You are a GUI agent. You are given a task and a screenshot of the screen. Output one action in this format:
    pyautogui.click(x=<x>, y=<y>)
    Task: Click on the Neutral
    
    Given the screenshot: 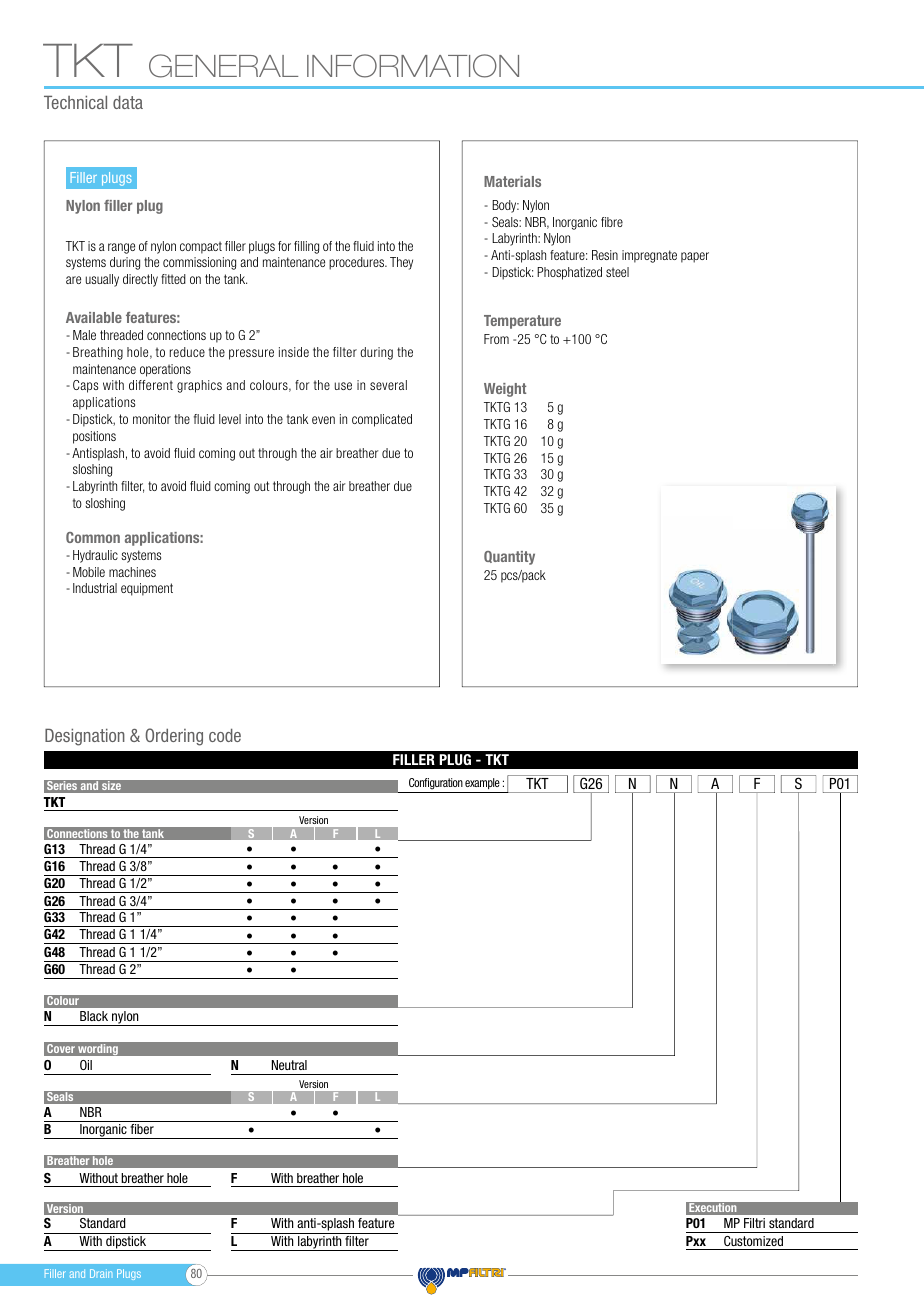 What is the action you would take?
    pyautogui.click(x=289, y=1065)
